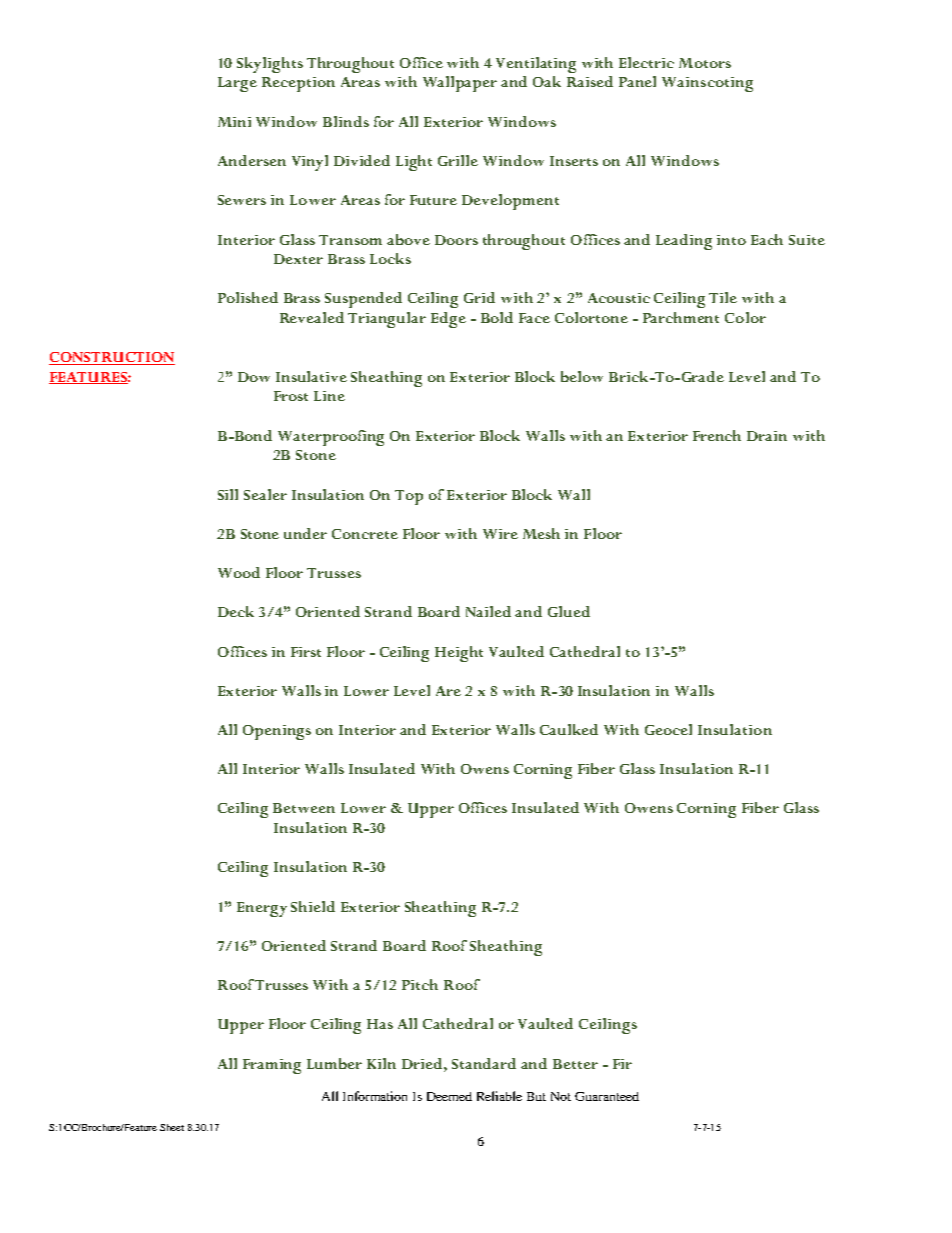 The height and width of the screenshot is (1233, 952). Describe the element at coordinates (448, 320) in the screenshot. I see `Edge` at that location.
